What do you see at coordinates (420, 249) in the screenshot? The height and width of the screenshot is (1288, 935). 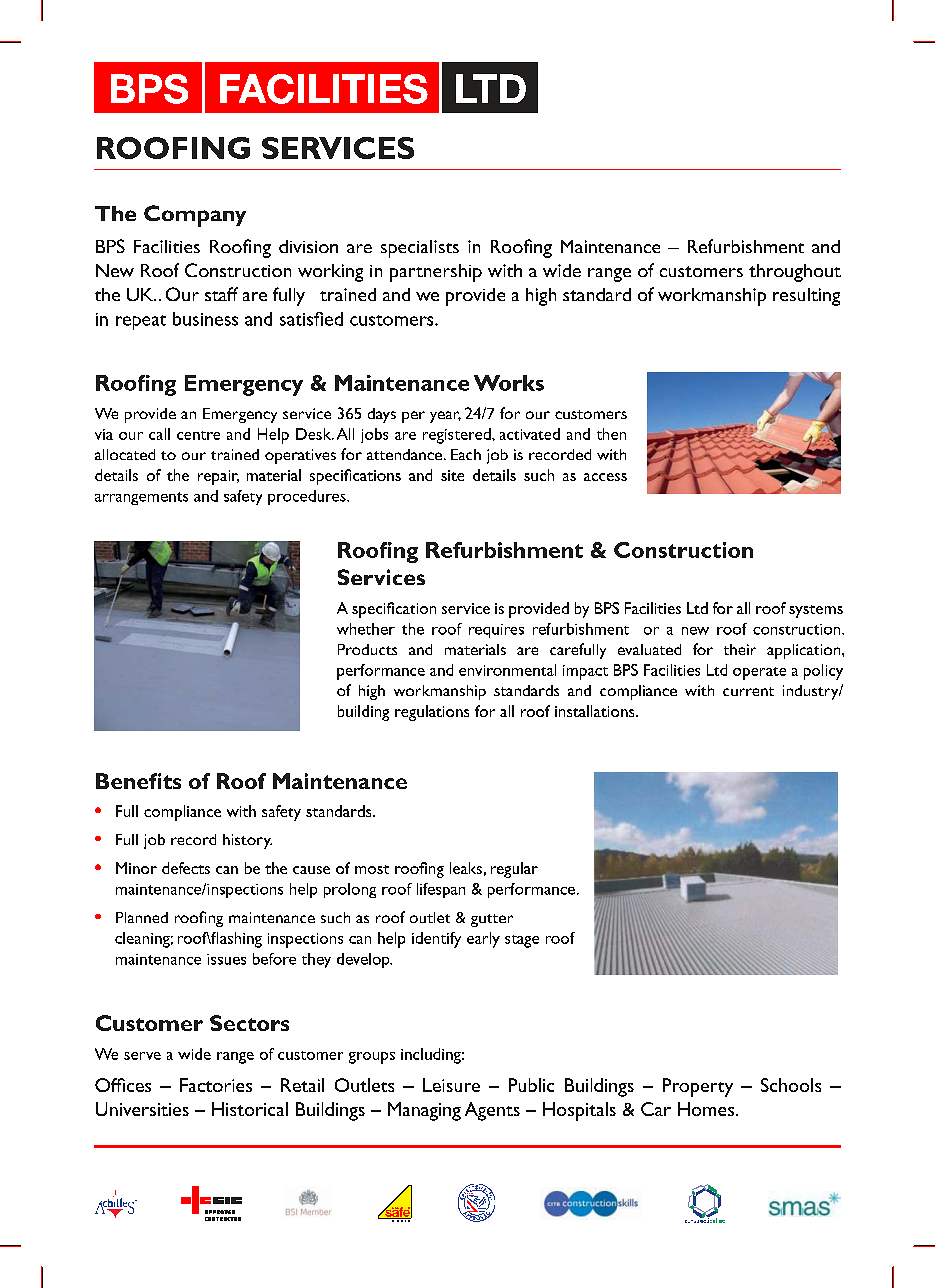 I see `specialists` at bounding box center [420, 249].
